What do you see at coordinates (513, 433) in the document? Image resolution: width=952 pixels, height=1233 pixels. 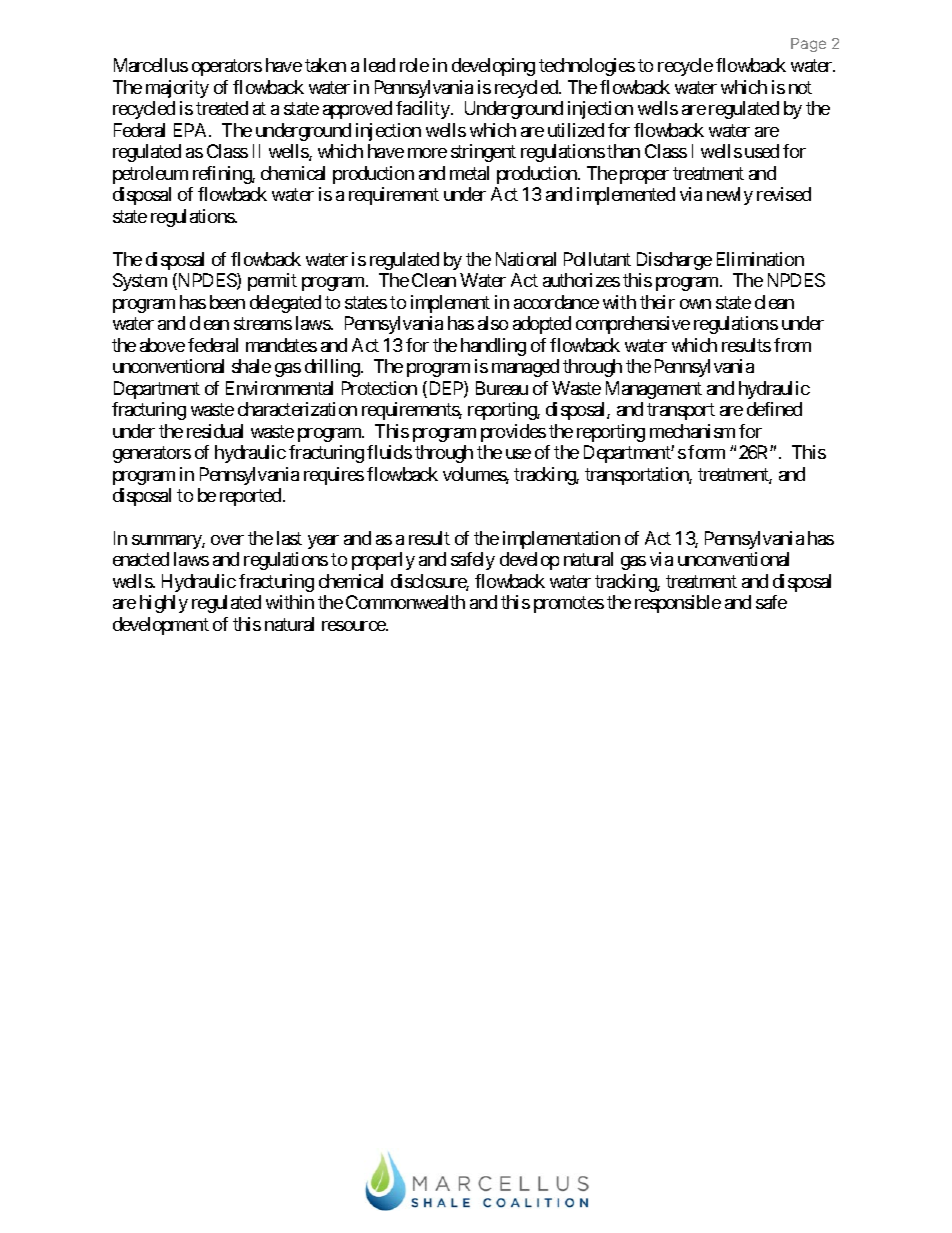 I see `provides` at bounding box center [513, 433].
